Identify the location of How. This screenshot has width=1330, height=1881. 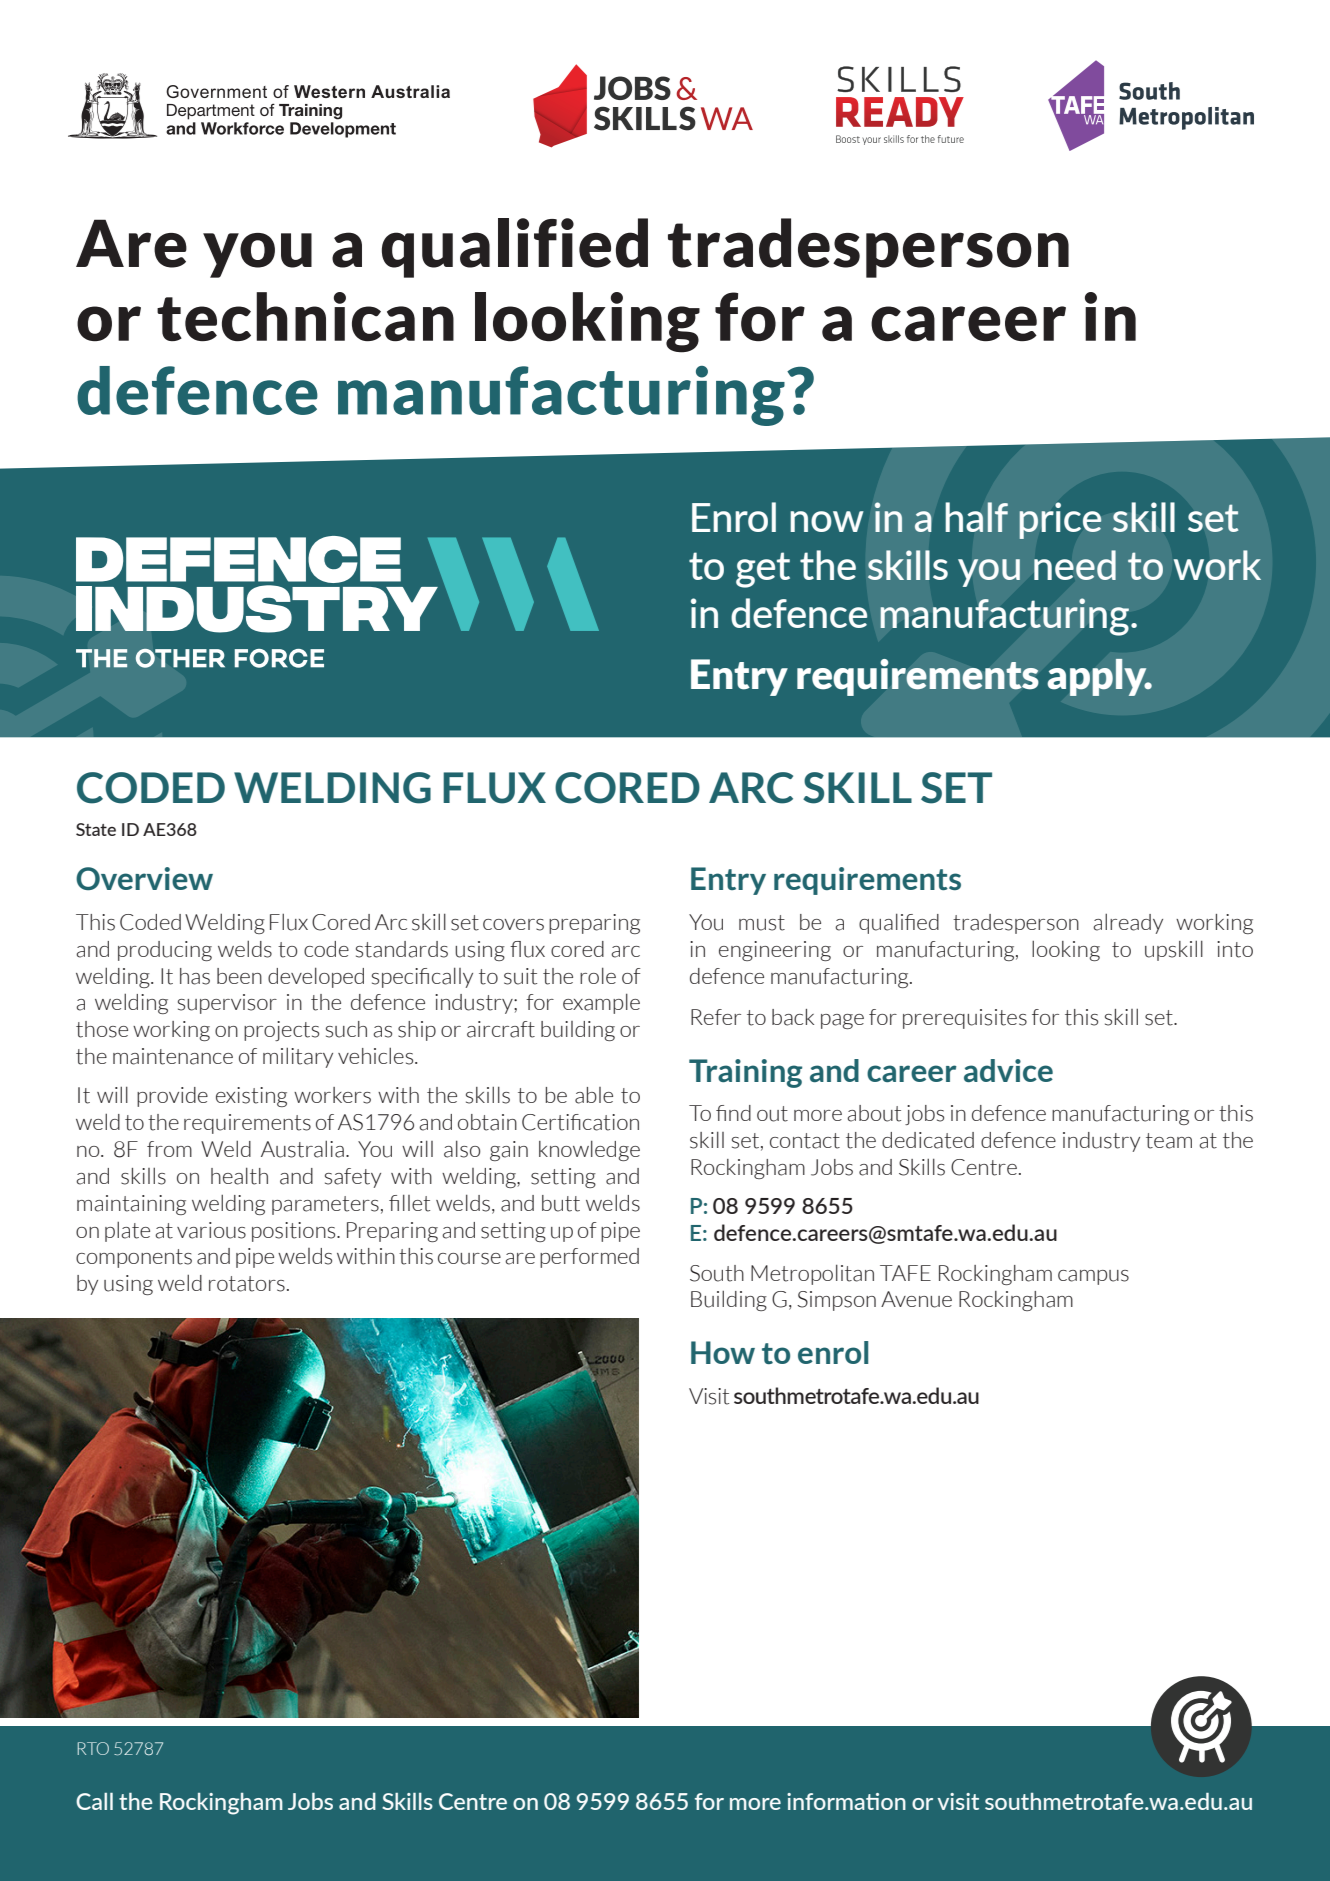
(723, 1352).
